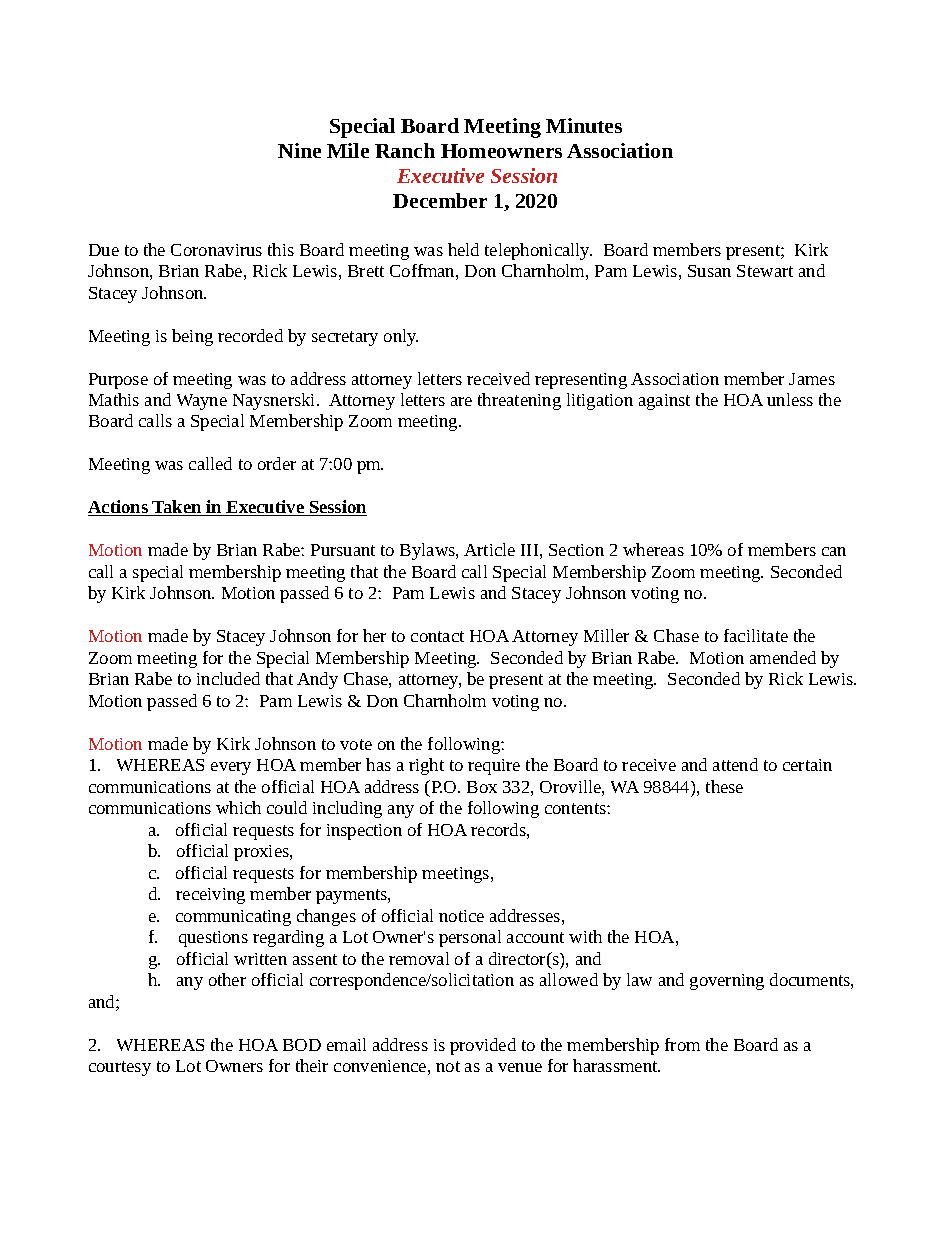 This screenshot has height=1233, width=952. Describe the element at coordinates (202, 402) in the screenshot. I see `Wayne` at that location.
